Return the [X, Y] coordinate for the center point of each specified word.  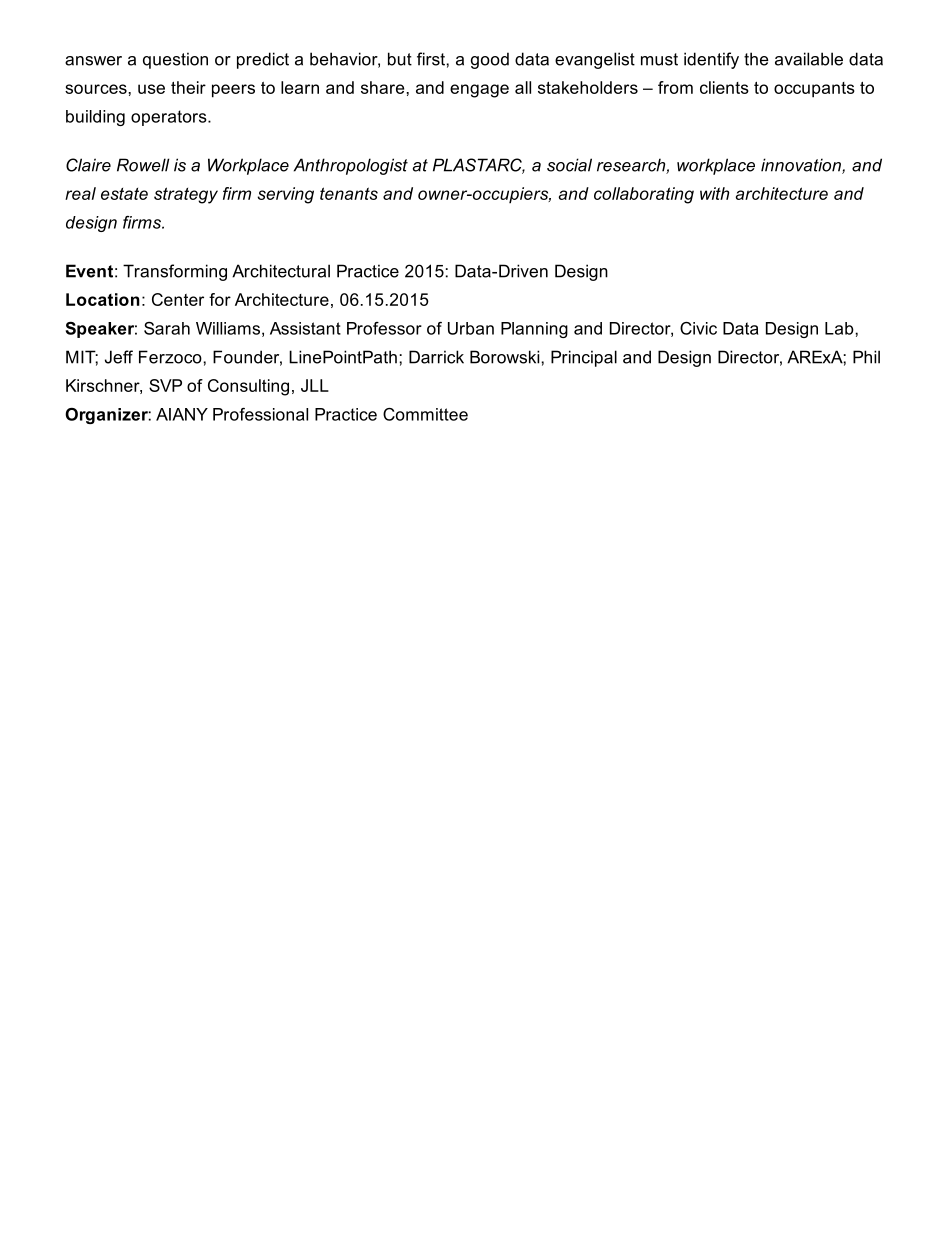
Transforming [175, 272]
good [490, 60]
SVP [165, 385]
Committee [425, 414]
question [175, 60]
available [809, 59]
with [714, 193]
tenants [349, 193]
